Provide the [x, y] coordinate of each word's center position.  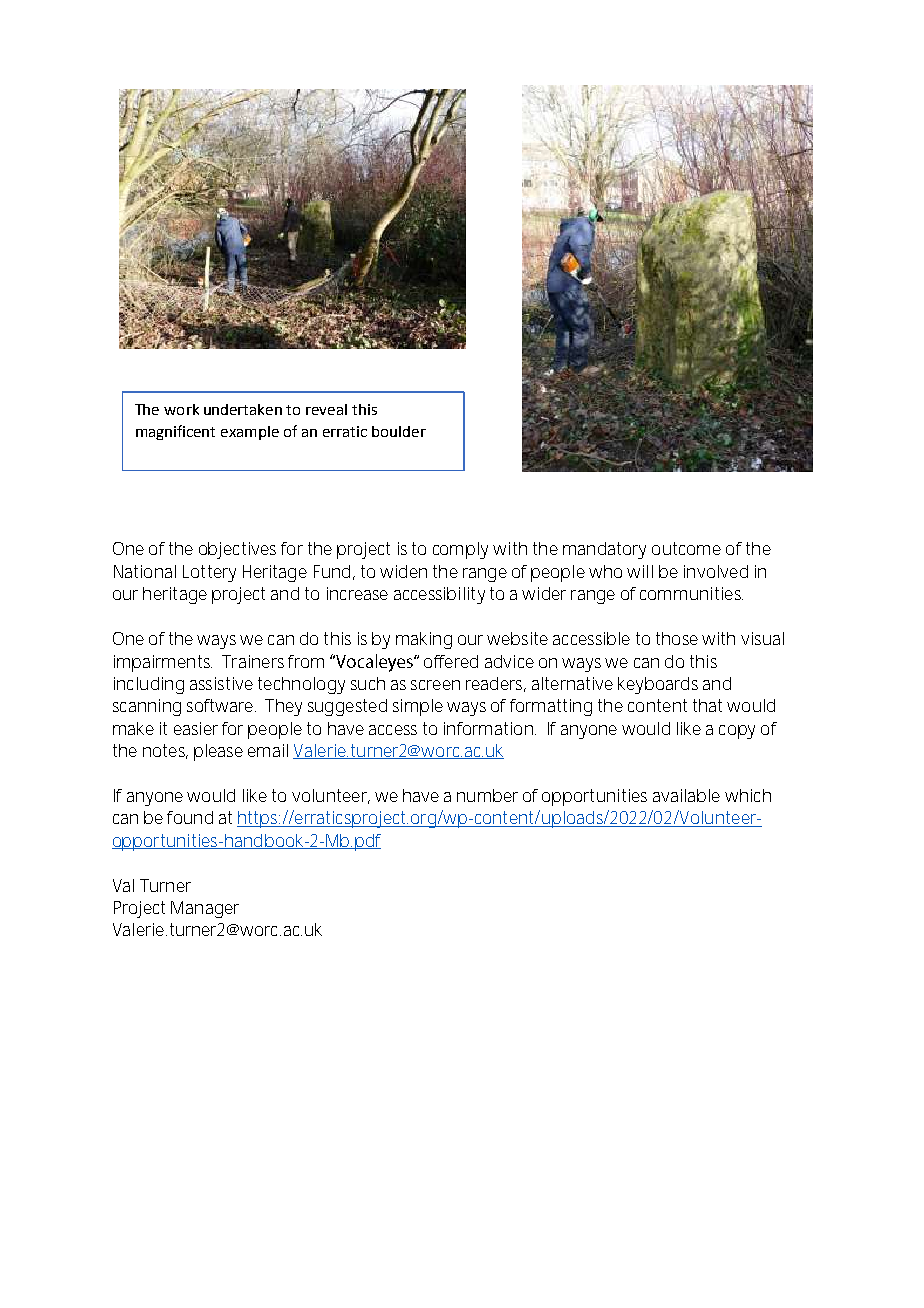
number [487, 795]
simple [418, 707]
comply [460, 550]
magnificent [175, 432]
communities [690, 593]
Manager [205, 909]
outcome [686, 548]
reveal [326, 409]
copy [737, 732]
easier [196, 728]
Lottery [209, 573]
